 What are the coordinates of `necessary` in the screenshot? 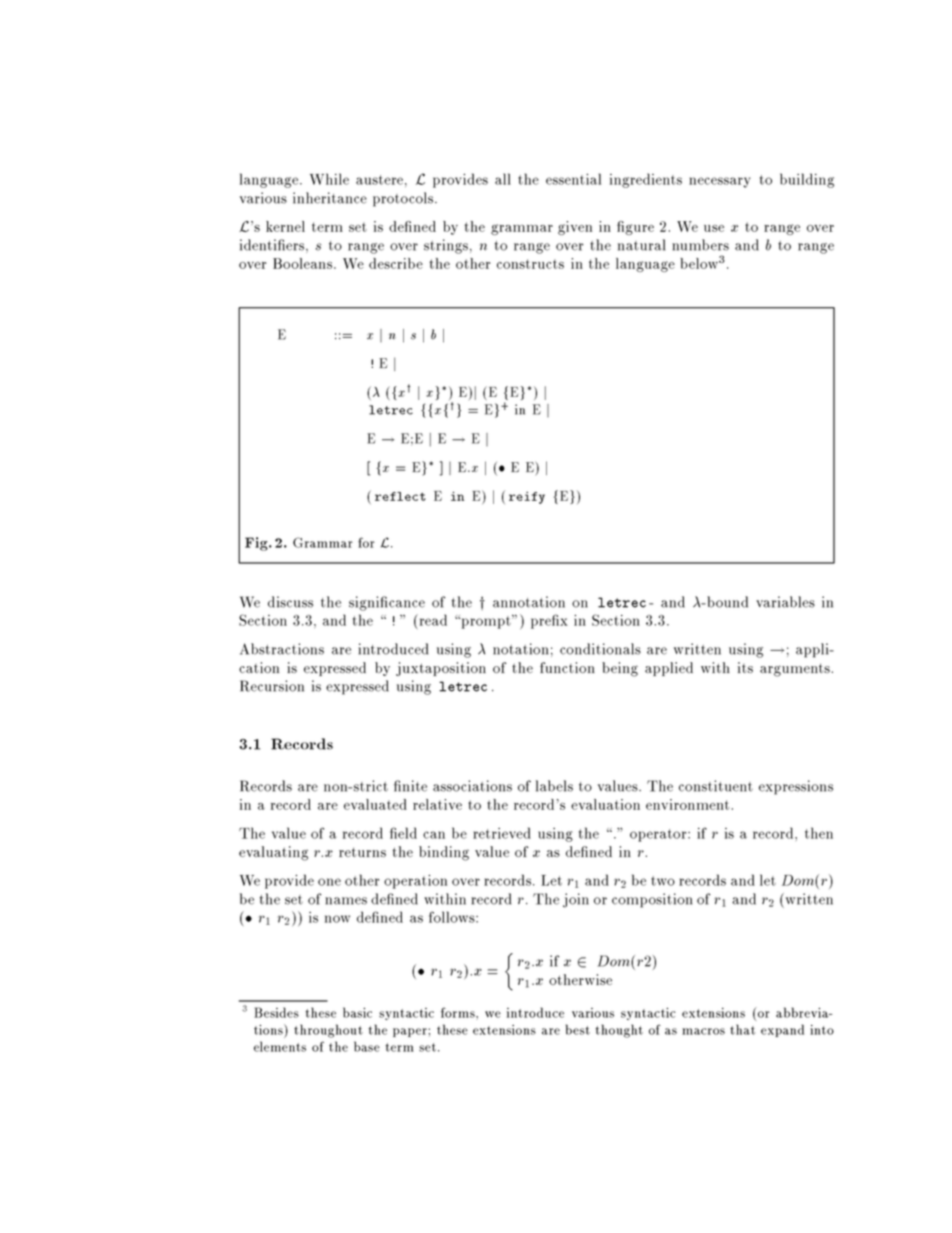 It's located at (719, 182).
